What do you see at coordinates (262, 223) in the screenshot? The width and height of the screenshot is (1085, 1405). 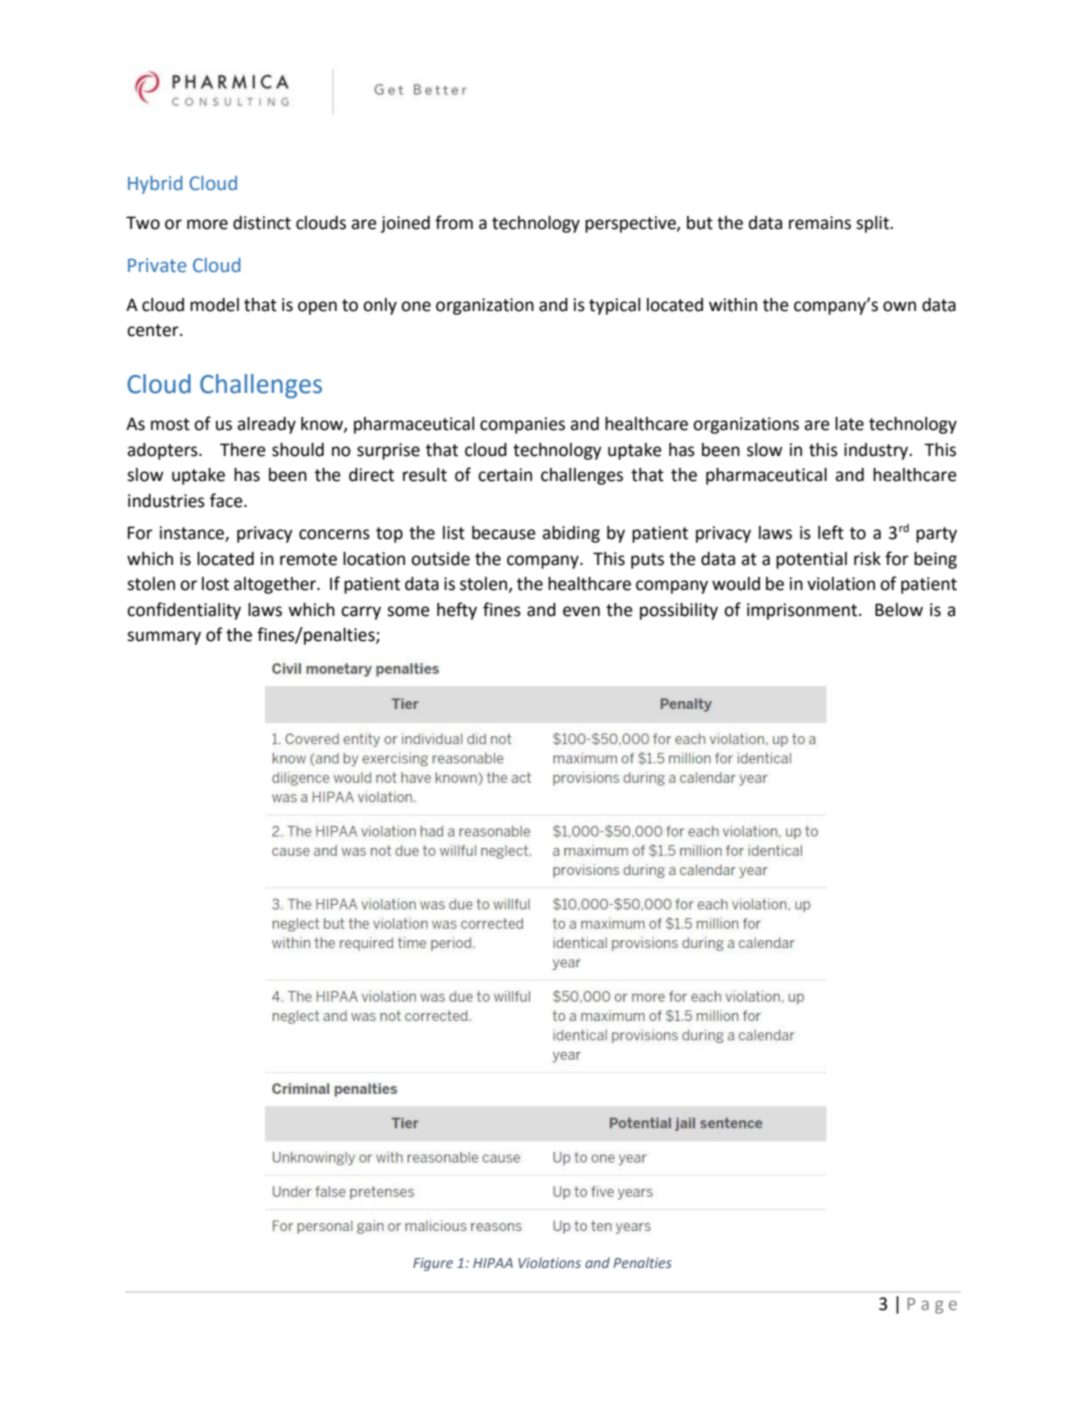 I see `distinct` at bounding box center [262, 223].
